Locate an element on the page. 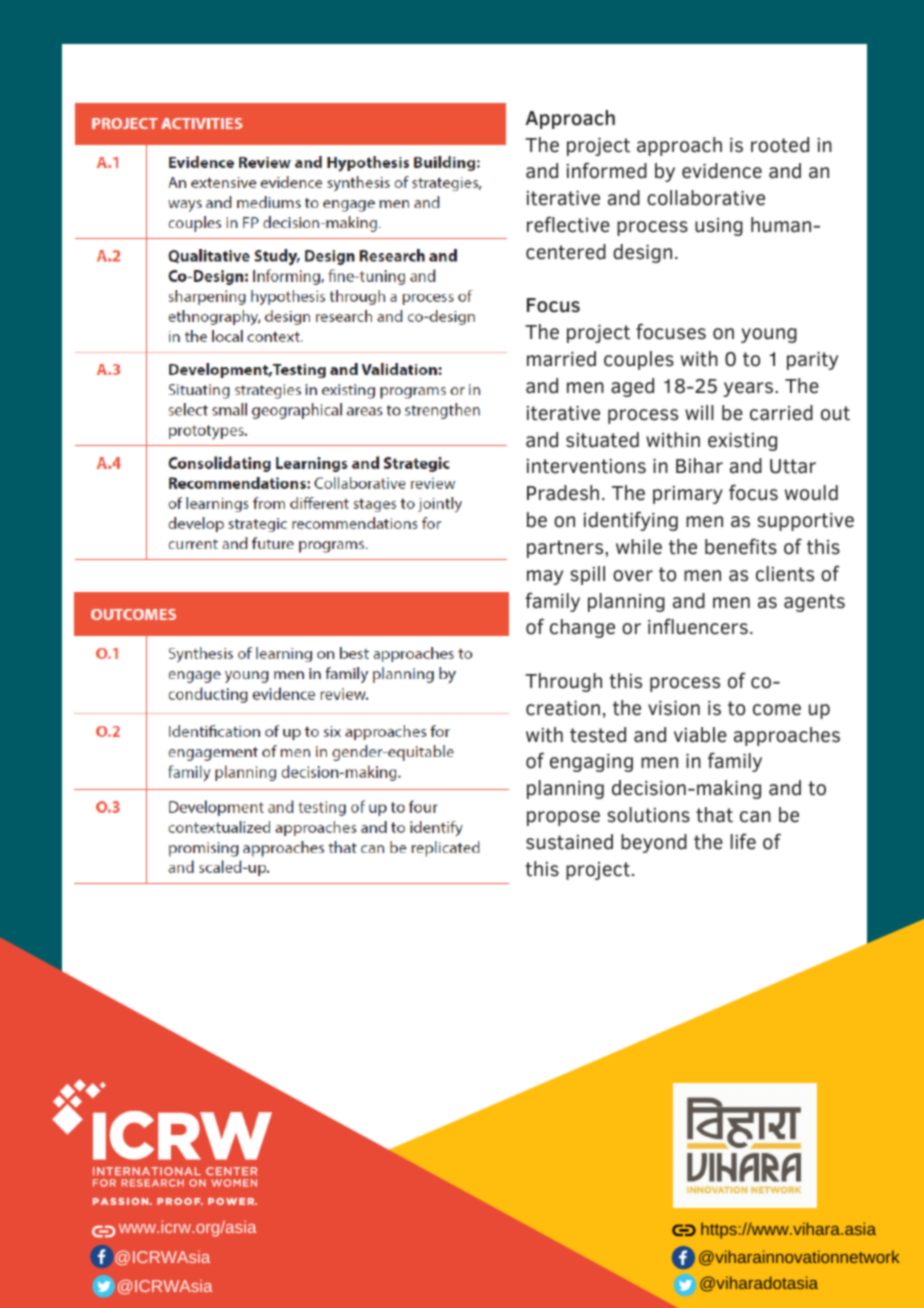 The width and height of the image is (924, 1308). situated is located at coordinates (602, 440).
